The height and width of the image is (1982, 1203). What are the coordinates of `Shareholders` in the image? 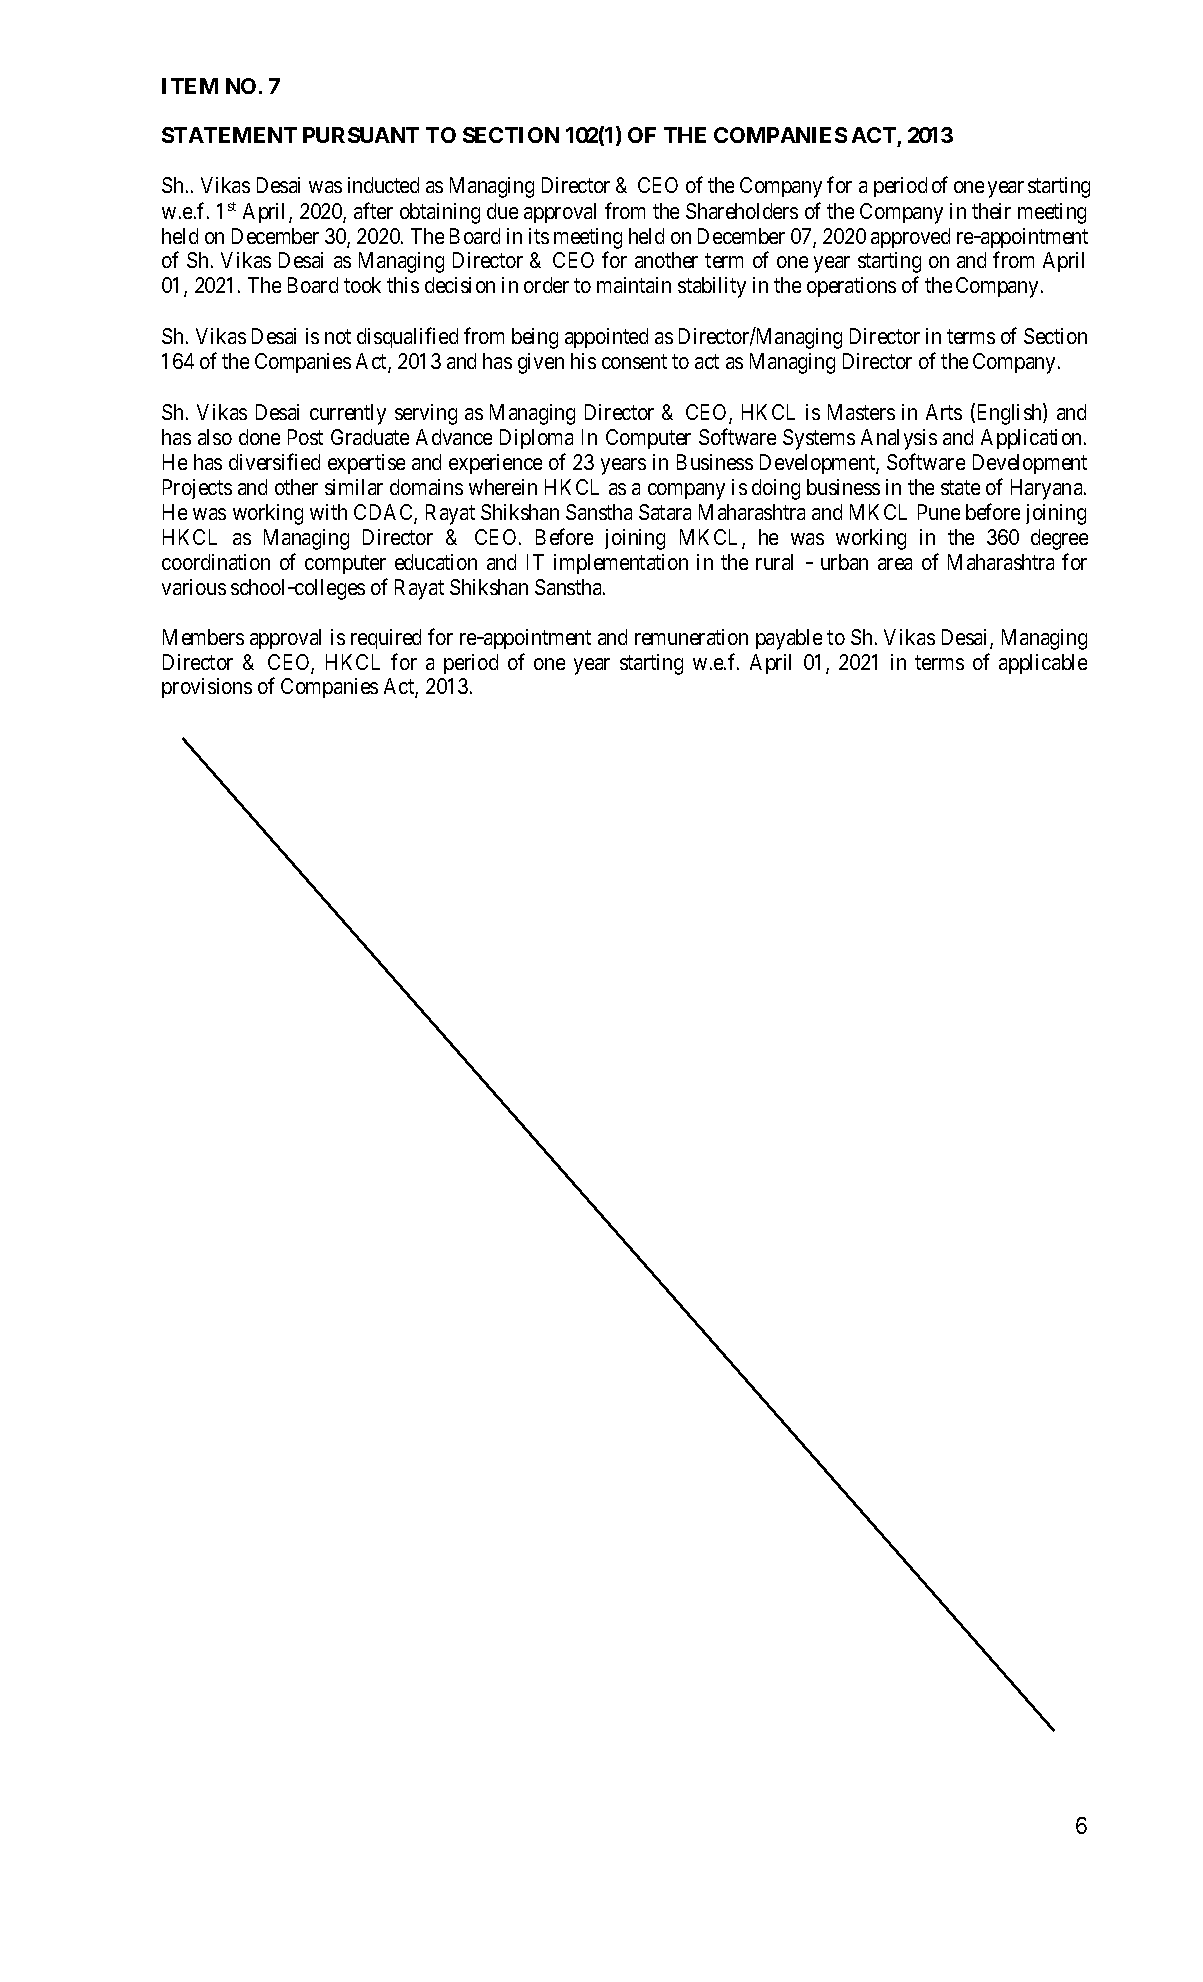 It's located at (742, 211).
